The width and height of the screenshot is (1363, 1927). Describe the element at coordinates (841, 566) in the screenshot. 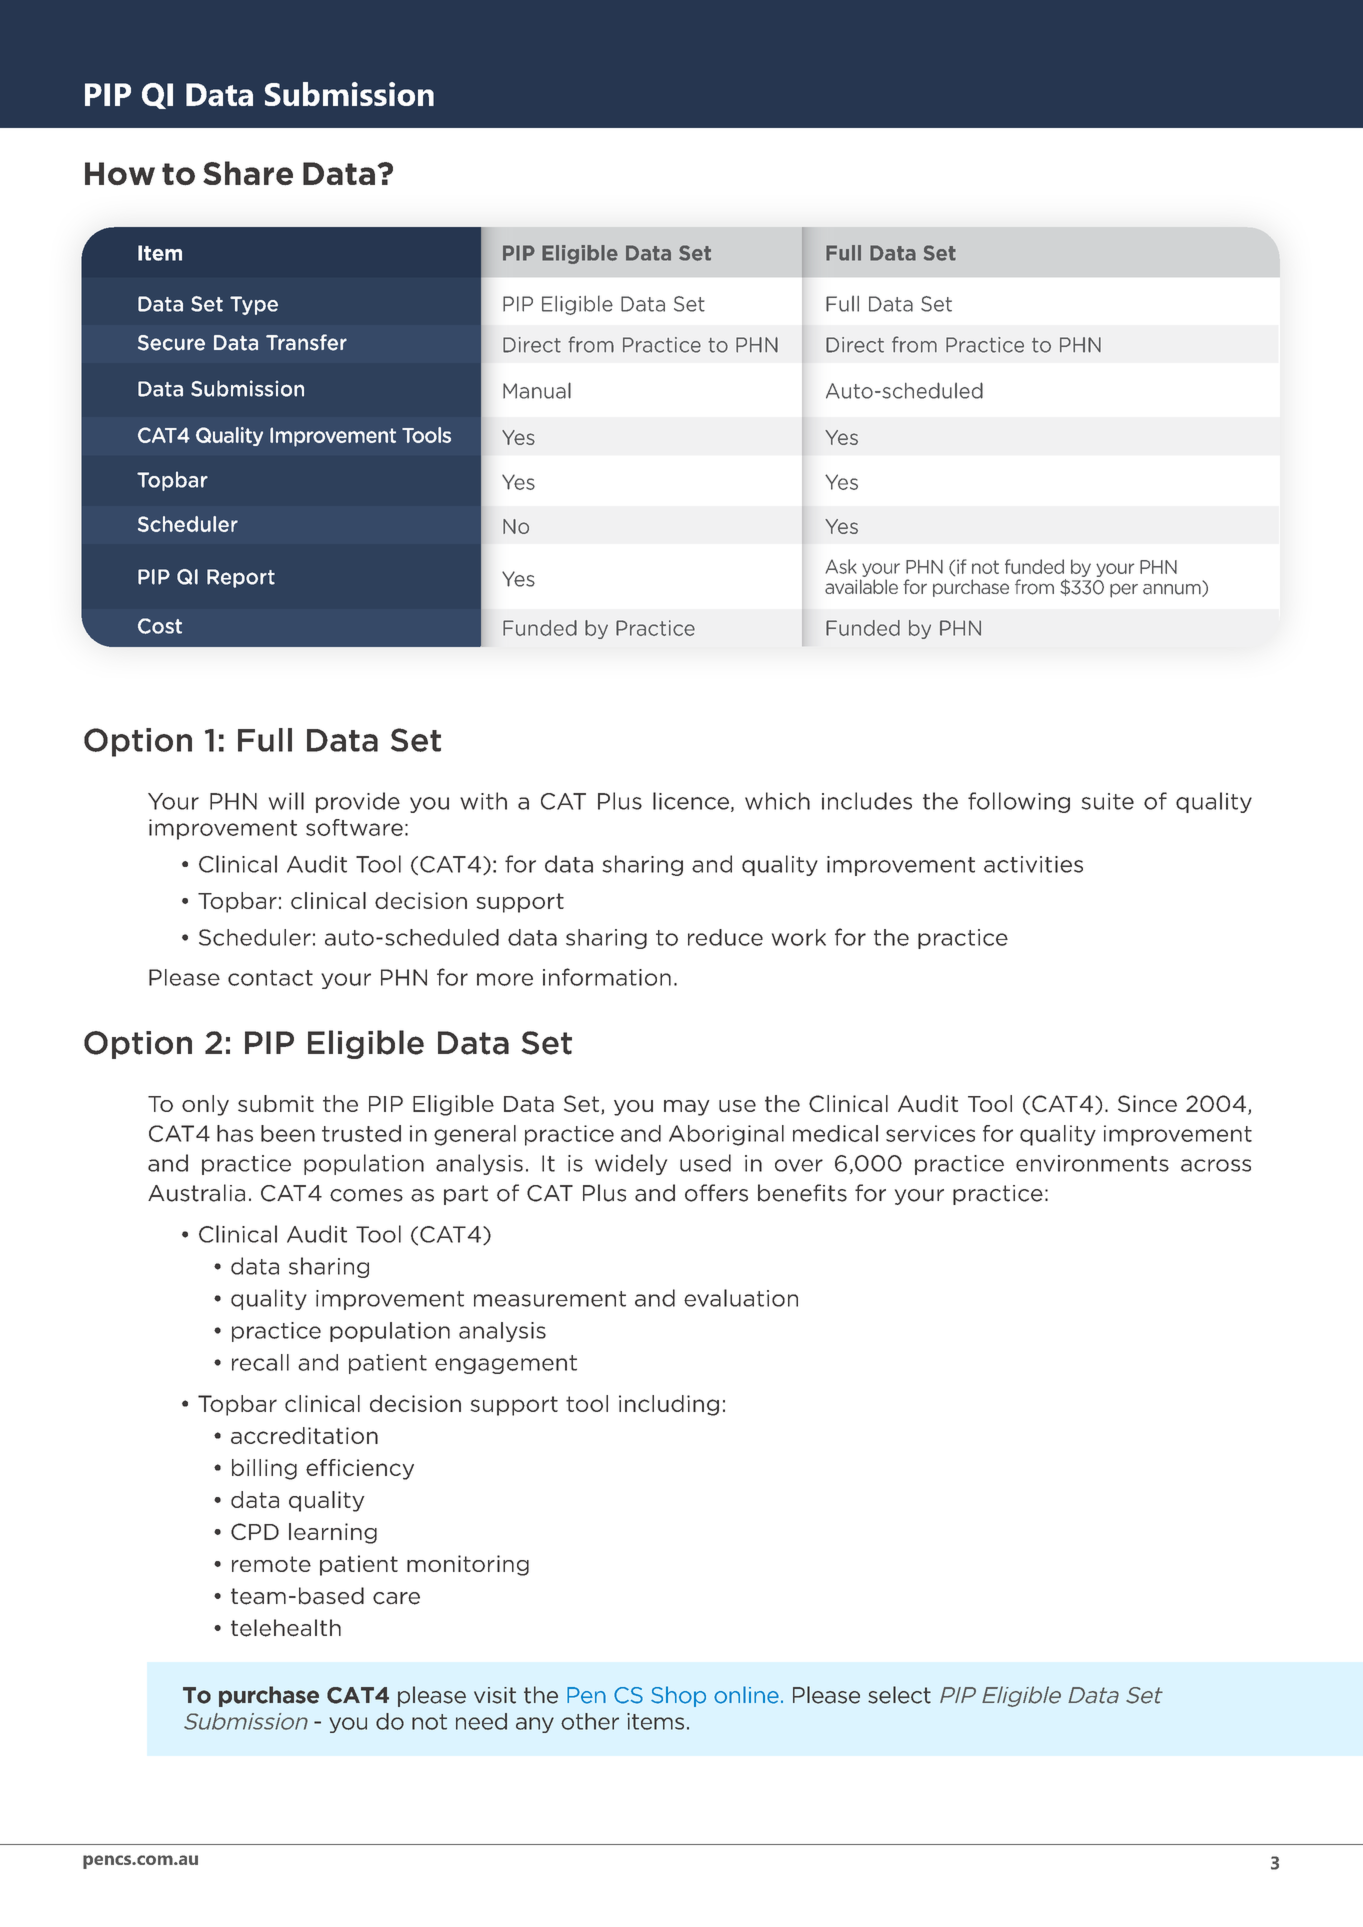

I see `Ask` at that location.
